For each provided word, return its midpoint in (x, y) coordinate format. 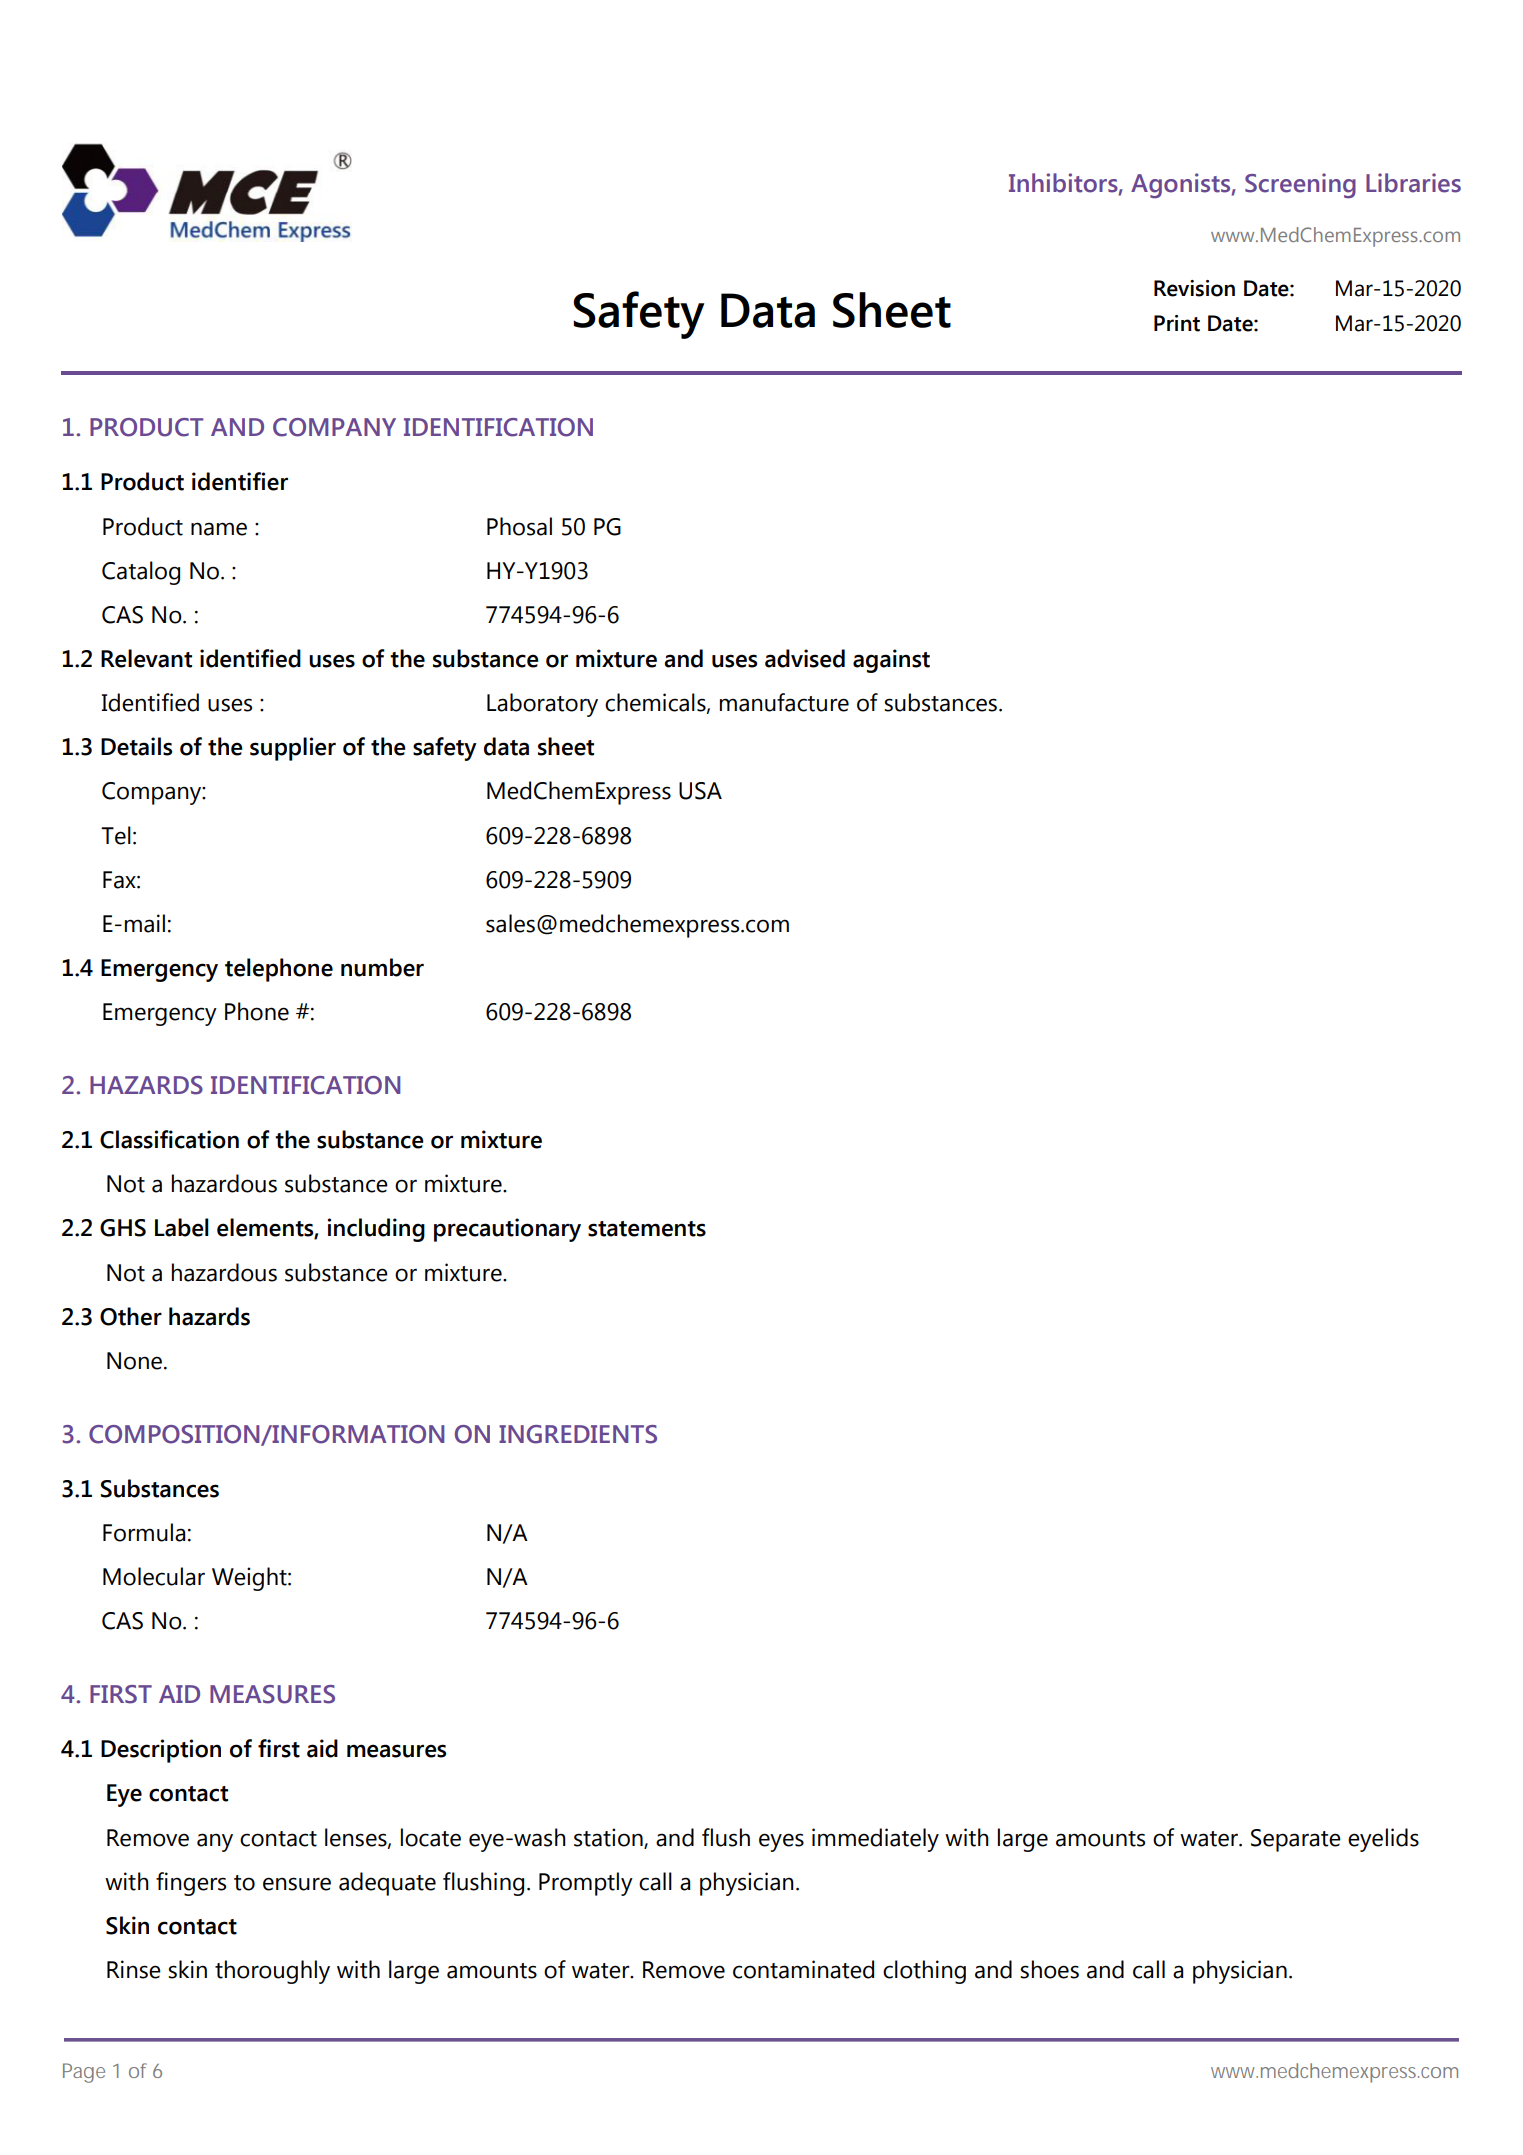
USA (700, 791)
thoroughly (272, 1972)
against (891, 661)
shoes (1049, 1969)
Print (1177, 323)
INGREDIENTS (578, 1434)
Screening (1300, 186)
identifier (240, 481)
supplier (293, 749)
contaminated (803, 1969)
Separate (1296, 1840)
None (134, 1361)
